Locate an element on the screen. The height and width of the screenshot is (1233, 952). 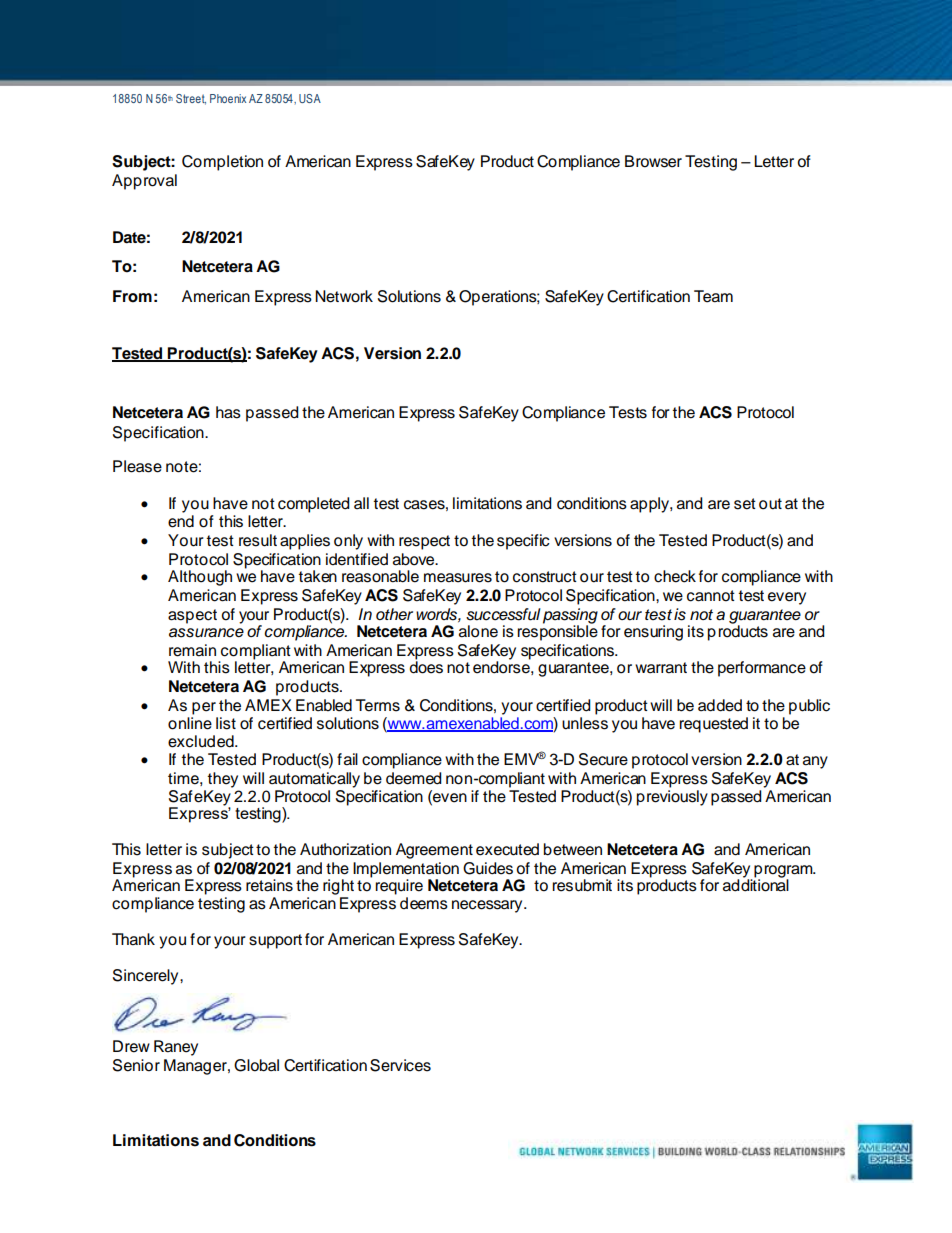
USA is located at coordinates (310, 98).
